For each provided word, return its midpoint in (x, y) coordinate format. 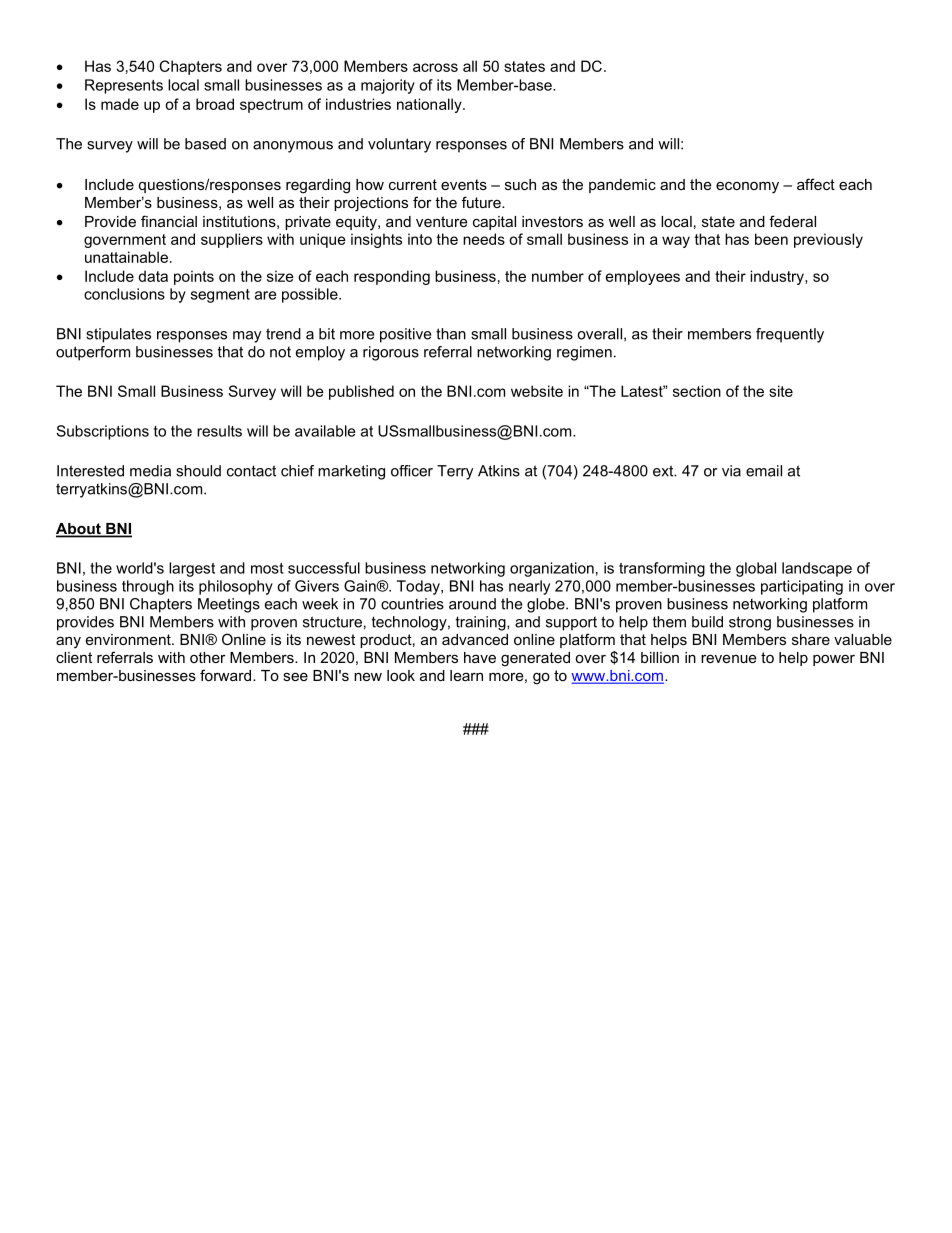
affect (816, 184)
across (435, 67)
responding (392, 277)
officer (412, 471)
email (764, 471)
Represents (124, 86)
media (150, 471)
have (480, 657)
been (771, 239)
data (153, 276)
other (208, 657)
